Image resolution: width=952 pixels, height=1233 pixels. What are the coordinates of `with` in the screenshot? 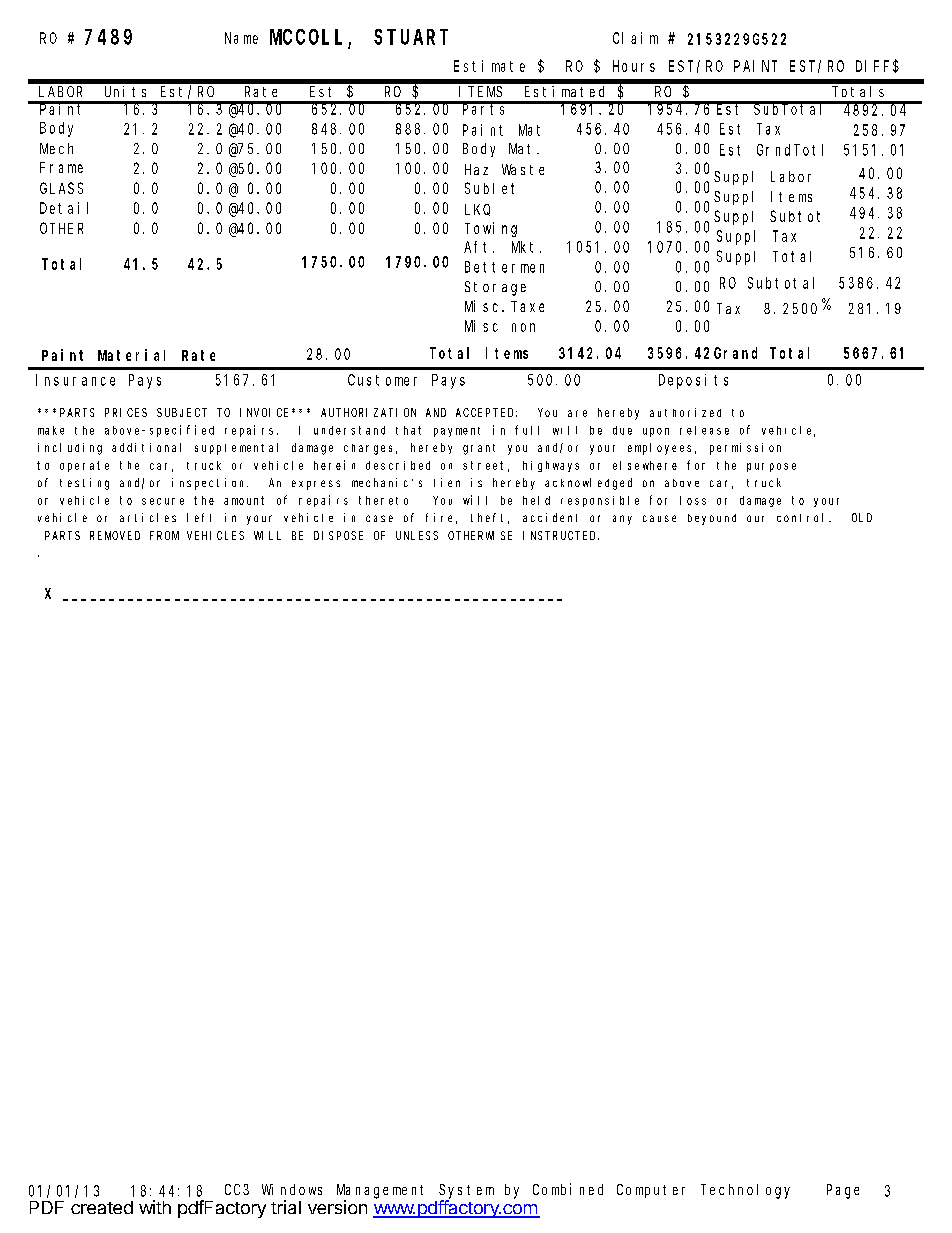 It's located at (155, 1207).
